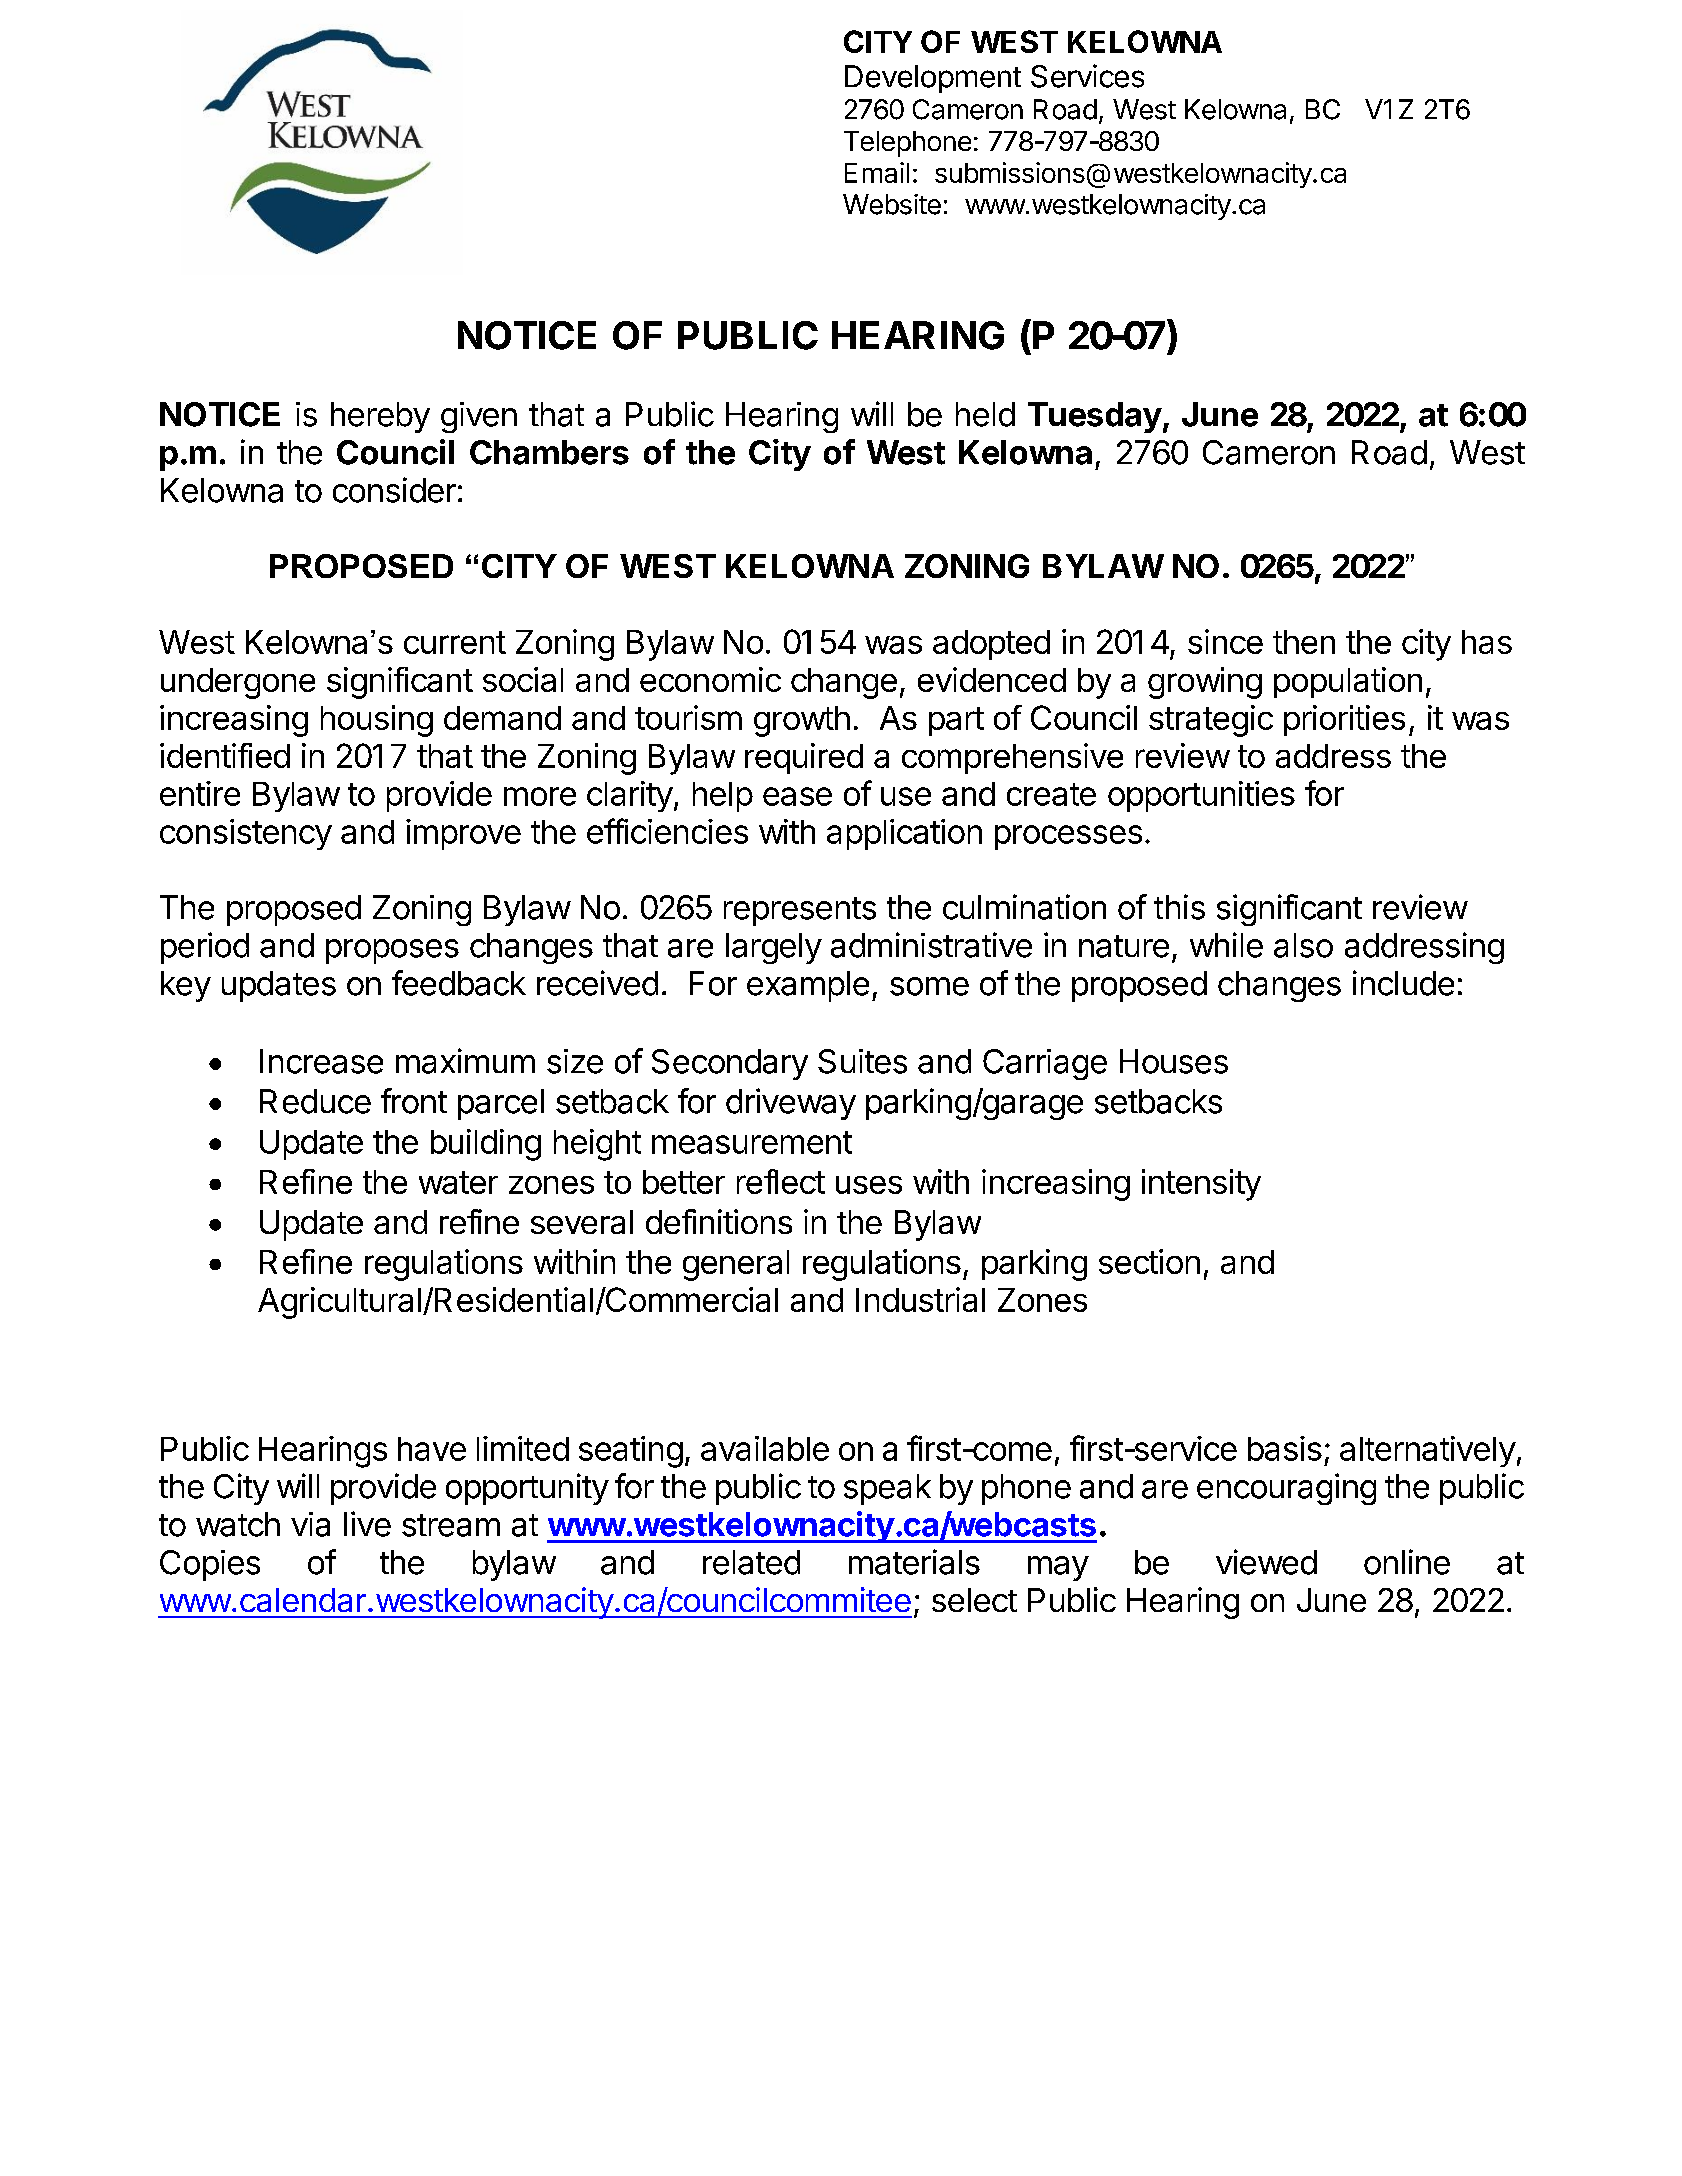  What do you see at coordinates (877, 172) in the document?
I see `Email` at bounding box center [877, 172].
